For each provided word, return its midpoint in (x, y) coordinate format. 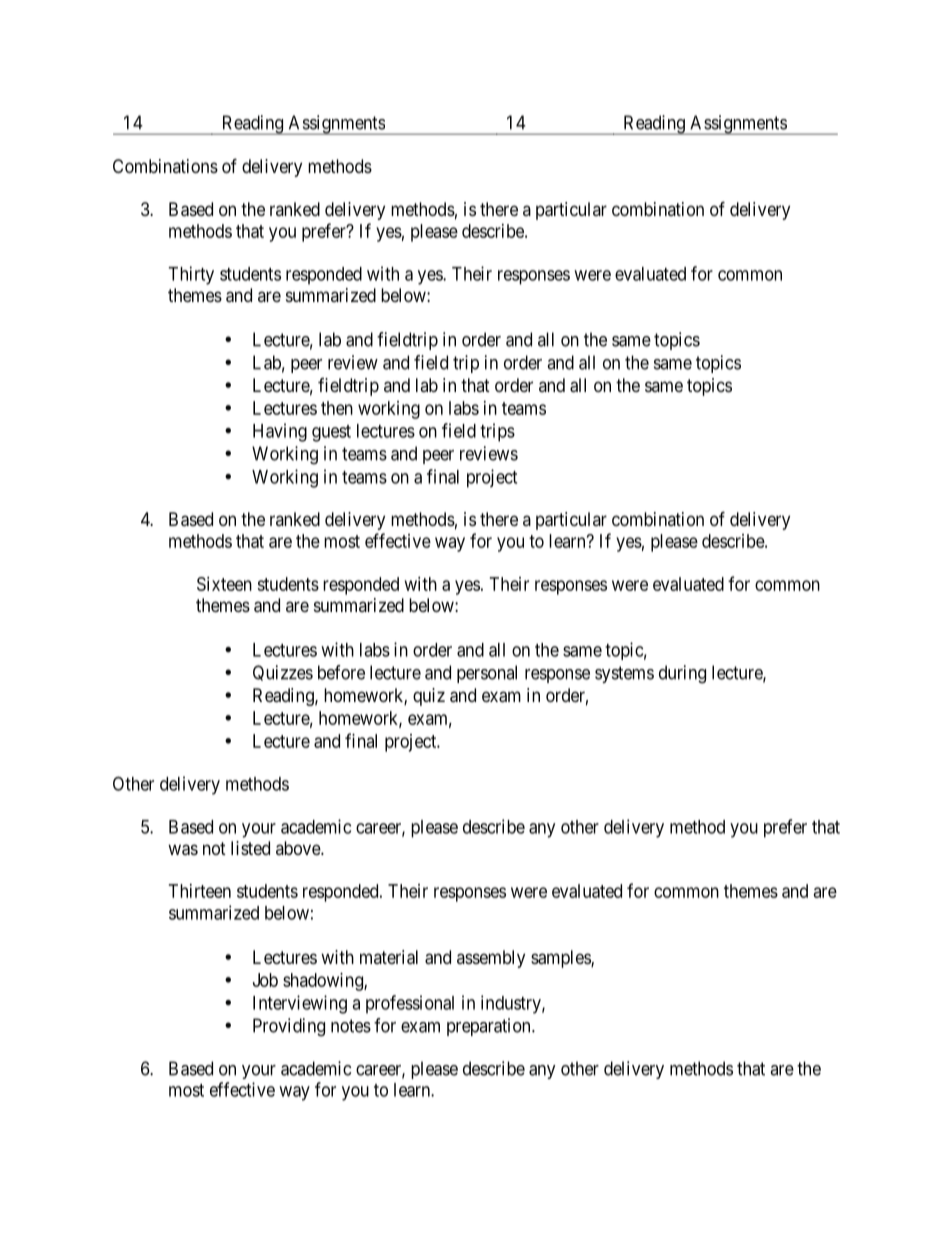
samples (561, 959)
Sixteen (224, 584)
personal (487, 674)
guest (331, 433)
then (337, 408)
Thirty (191, 275)
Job (265, 980)
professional (410, 1004)
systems (624, 674)
